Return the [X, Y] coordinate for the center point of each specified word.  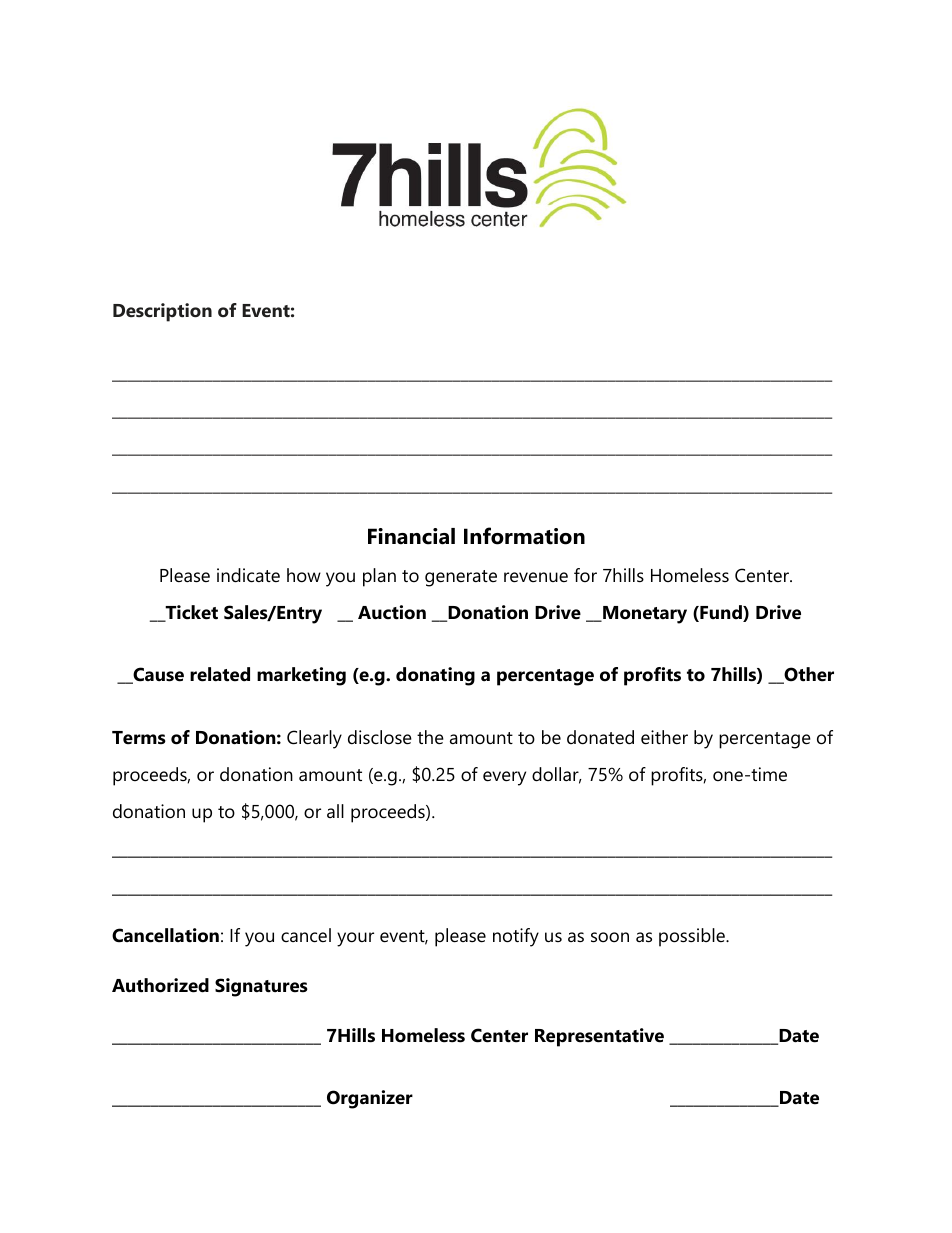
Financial [411, 536]
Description [162, 312]
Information [524, 536]
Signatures [261, 987]
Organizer [370, 1099]
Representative [599, 1037]
